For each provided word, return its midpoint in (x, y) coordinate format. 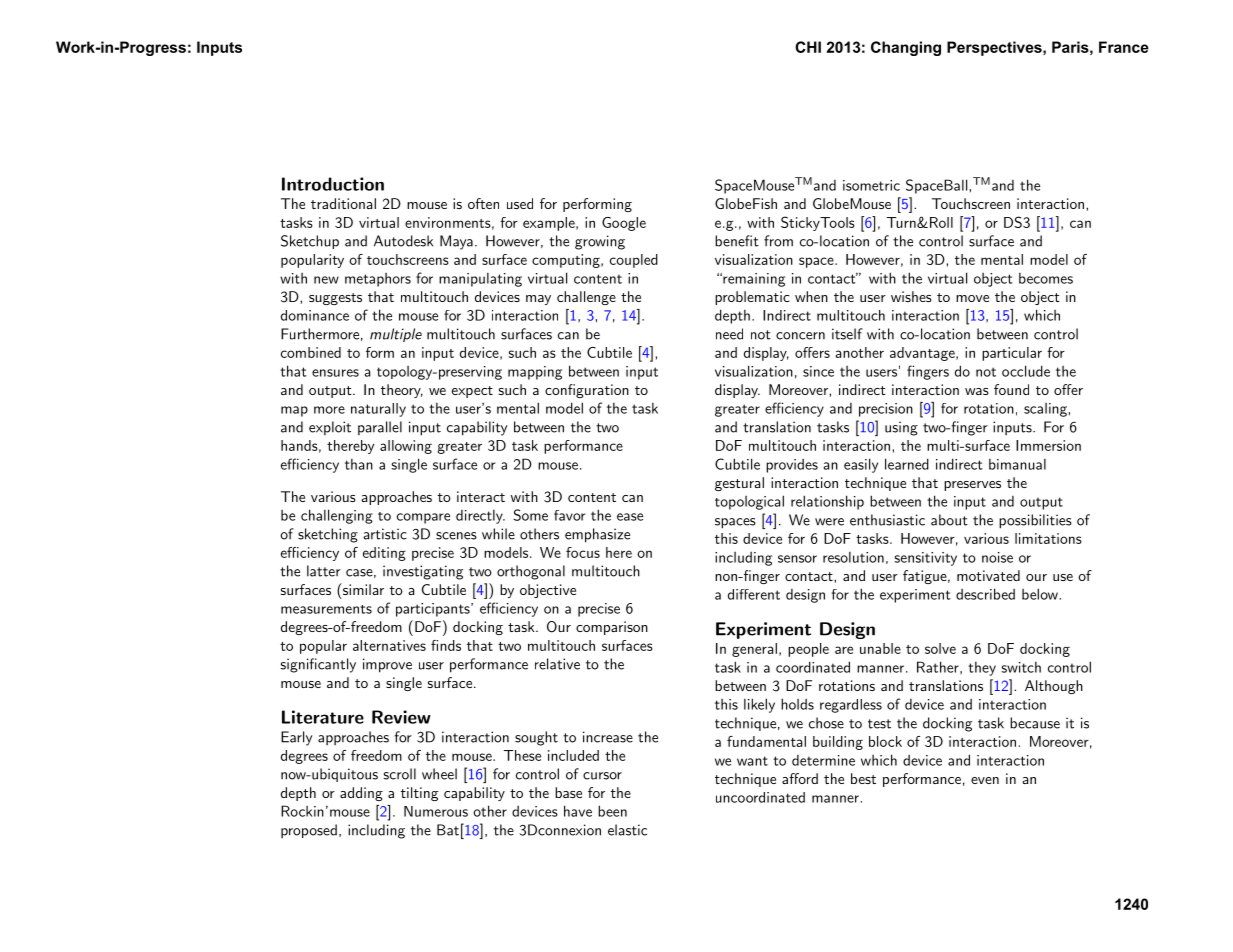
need (729, 334)
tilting (419, 794)
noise (997, 557)
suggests (335, 299)
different (754, 594)
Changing (906, 48)
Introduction (333, 184)
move (972, 298)
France (1124, 47)
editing (384, 554)
